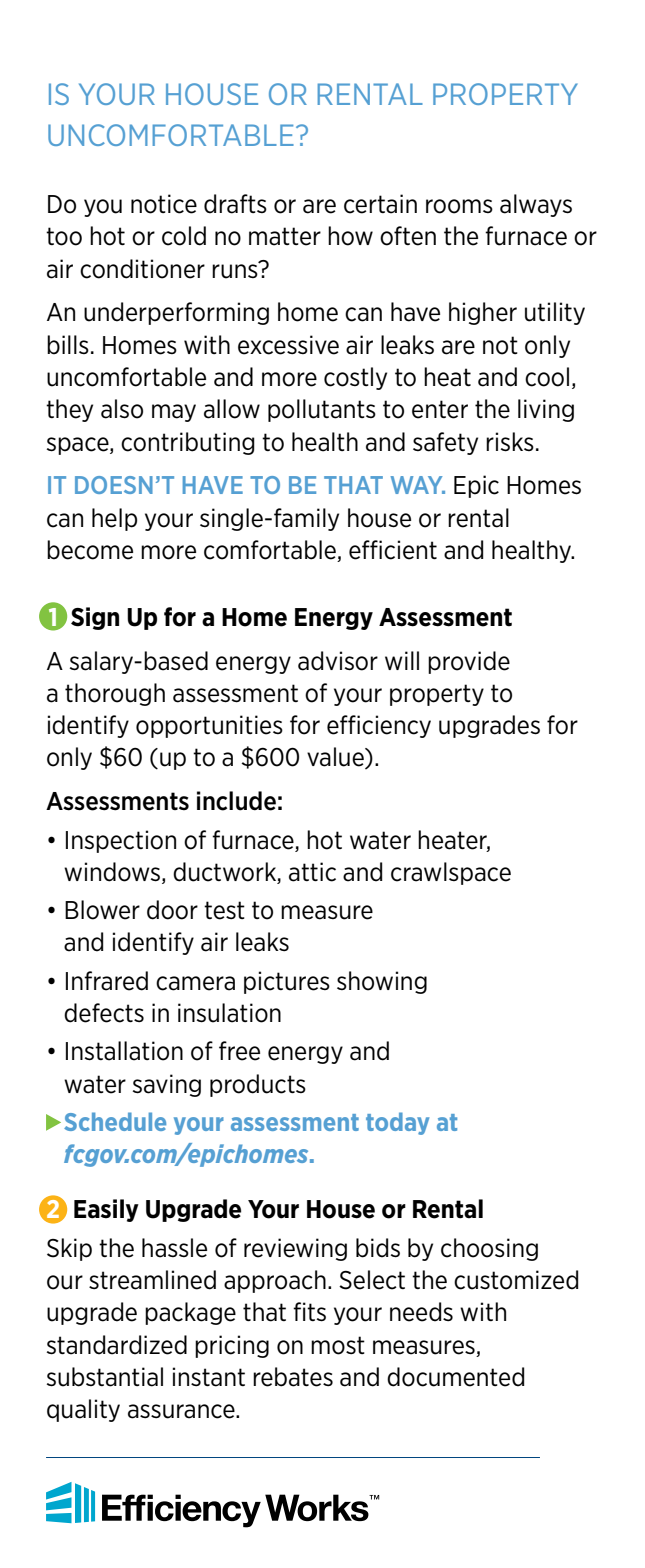 The image size is (645, 1568). Describe the element at coordinates (285, 236) in the document. I see `matter` at that location.
